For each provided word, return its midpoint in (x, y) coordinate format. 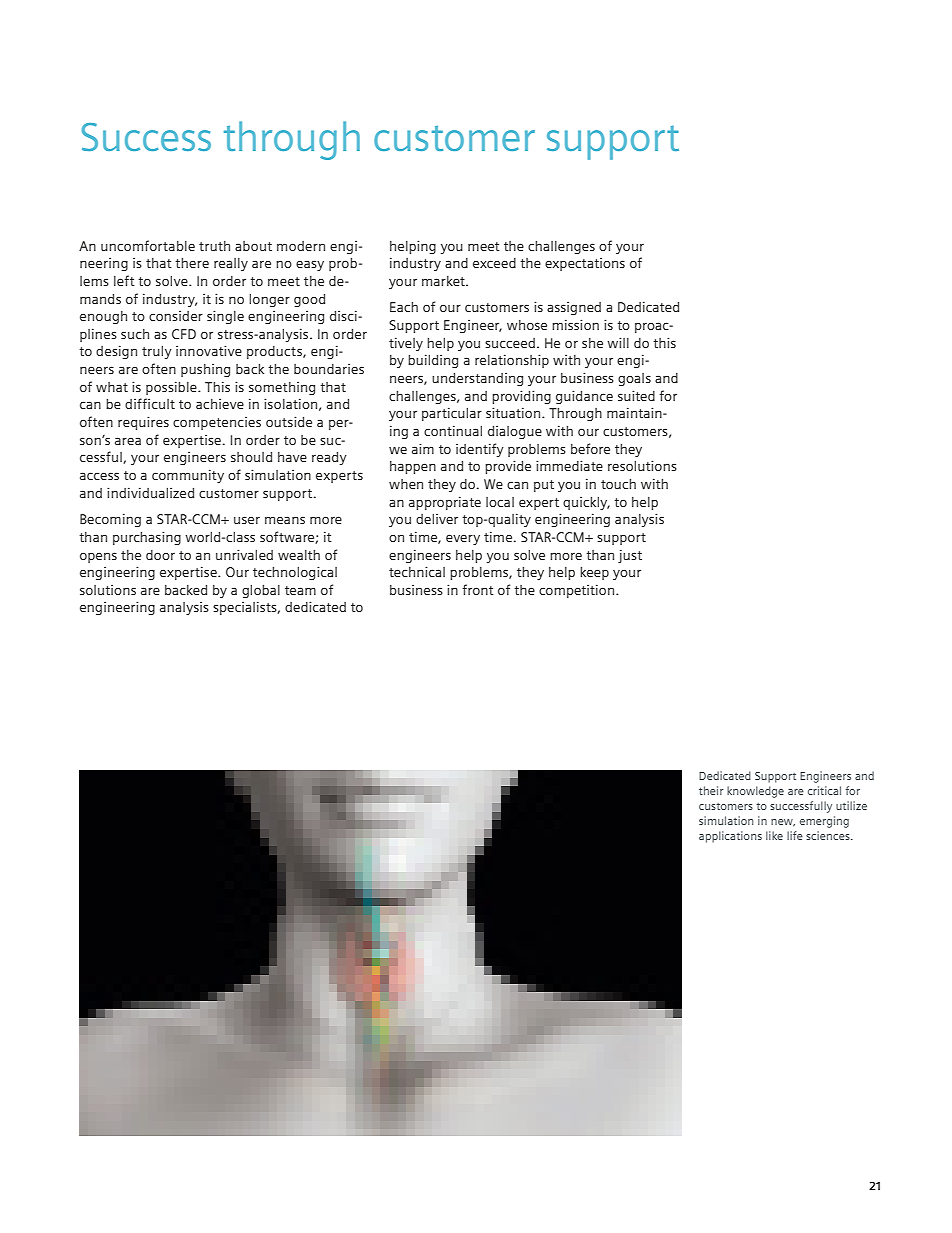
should (251, 457)
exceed (494, 263)
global (261, 591)
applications (730, 837)
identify (480, 450)
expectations (585, 264)
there (192, 263)
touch (618, 484)
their (711, 790)
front (478, 589)
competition (576, 591)
